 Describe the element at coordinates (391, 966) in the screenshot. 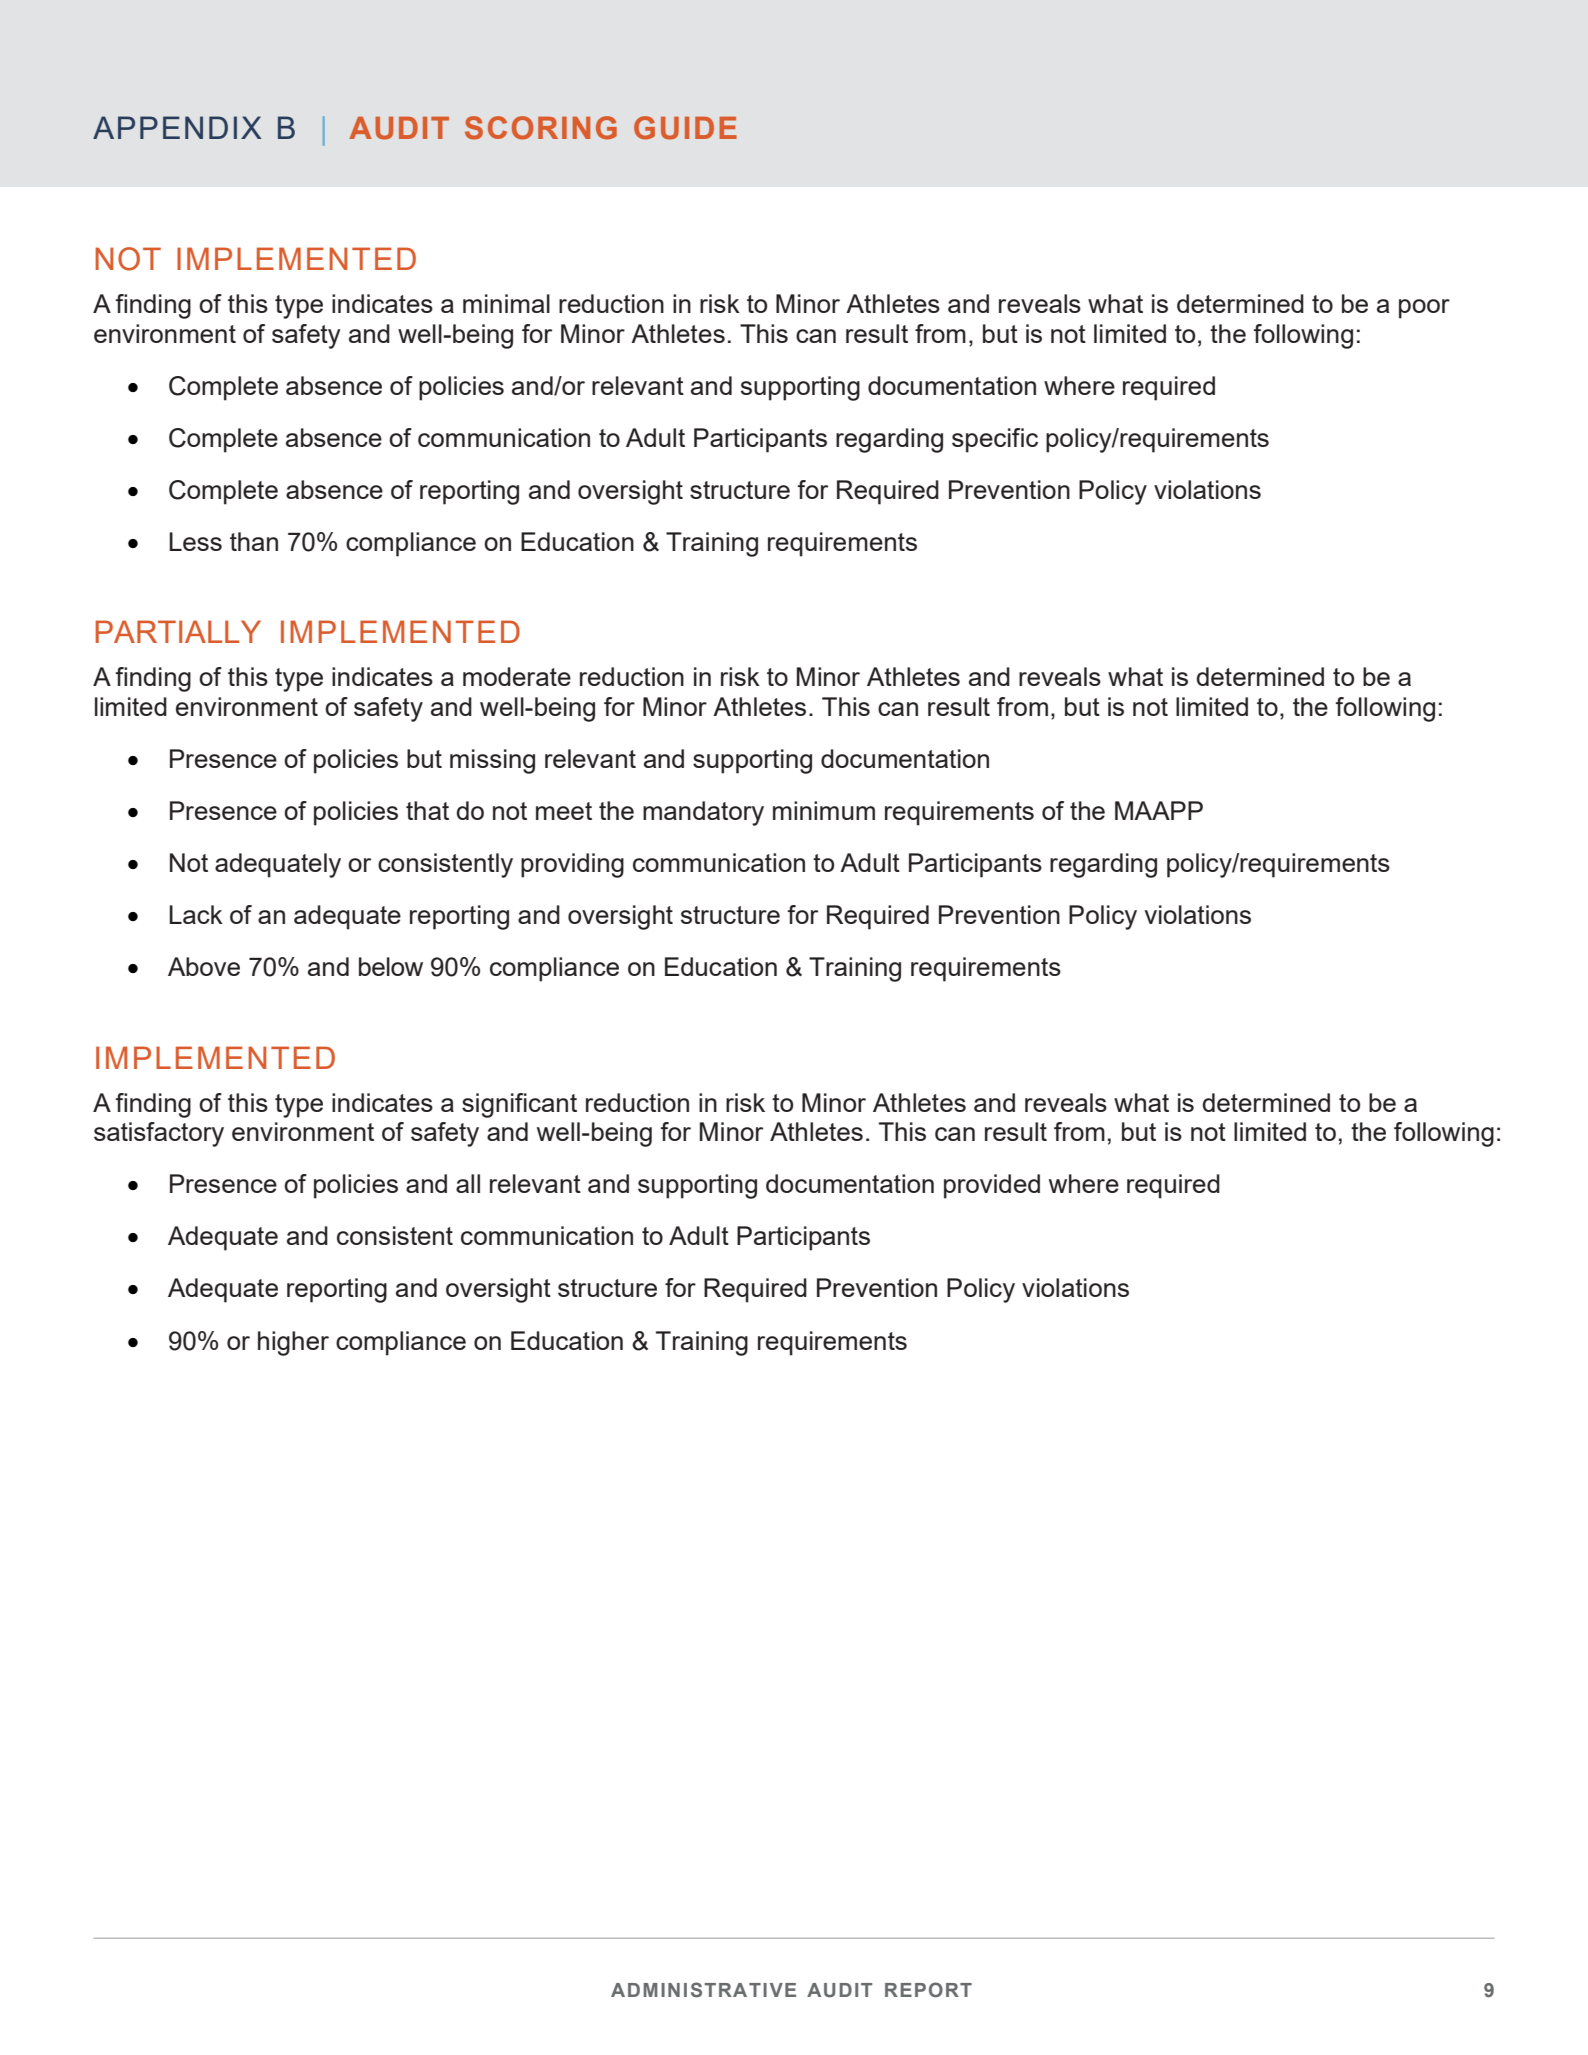

I see `below` at that location.
